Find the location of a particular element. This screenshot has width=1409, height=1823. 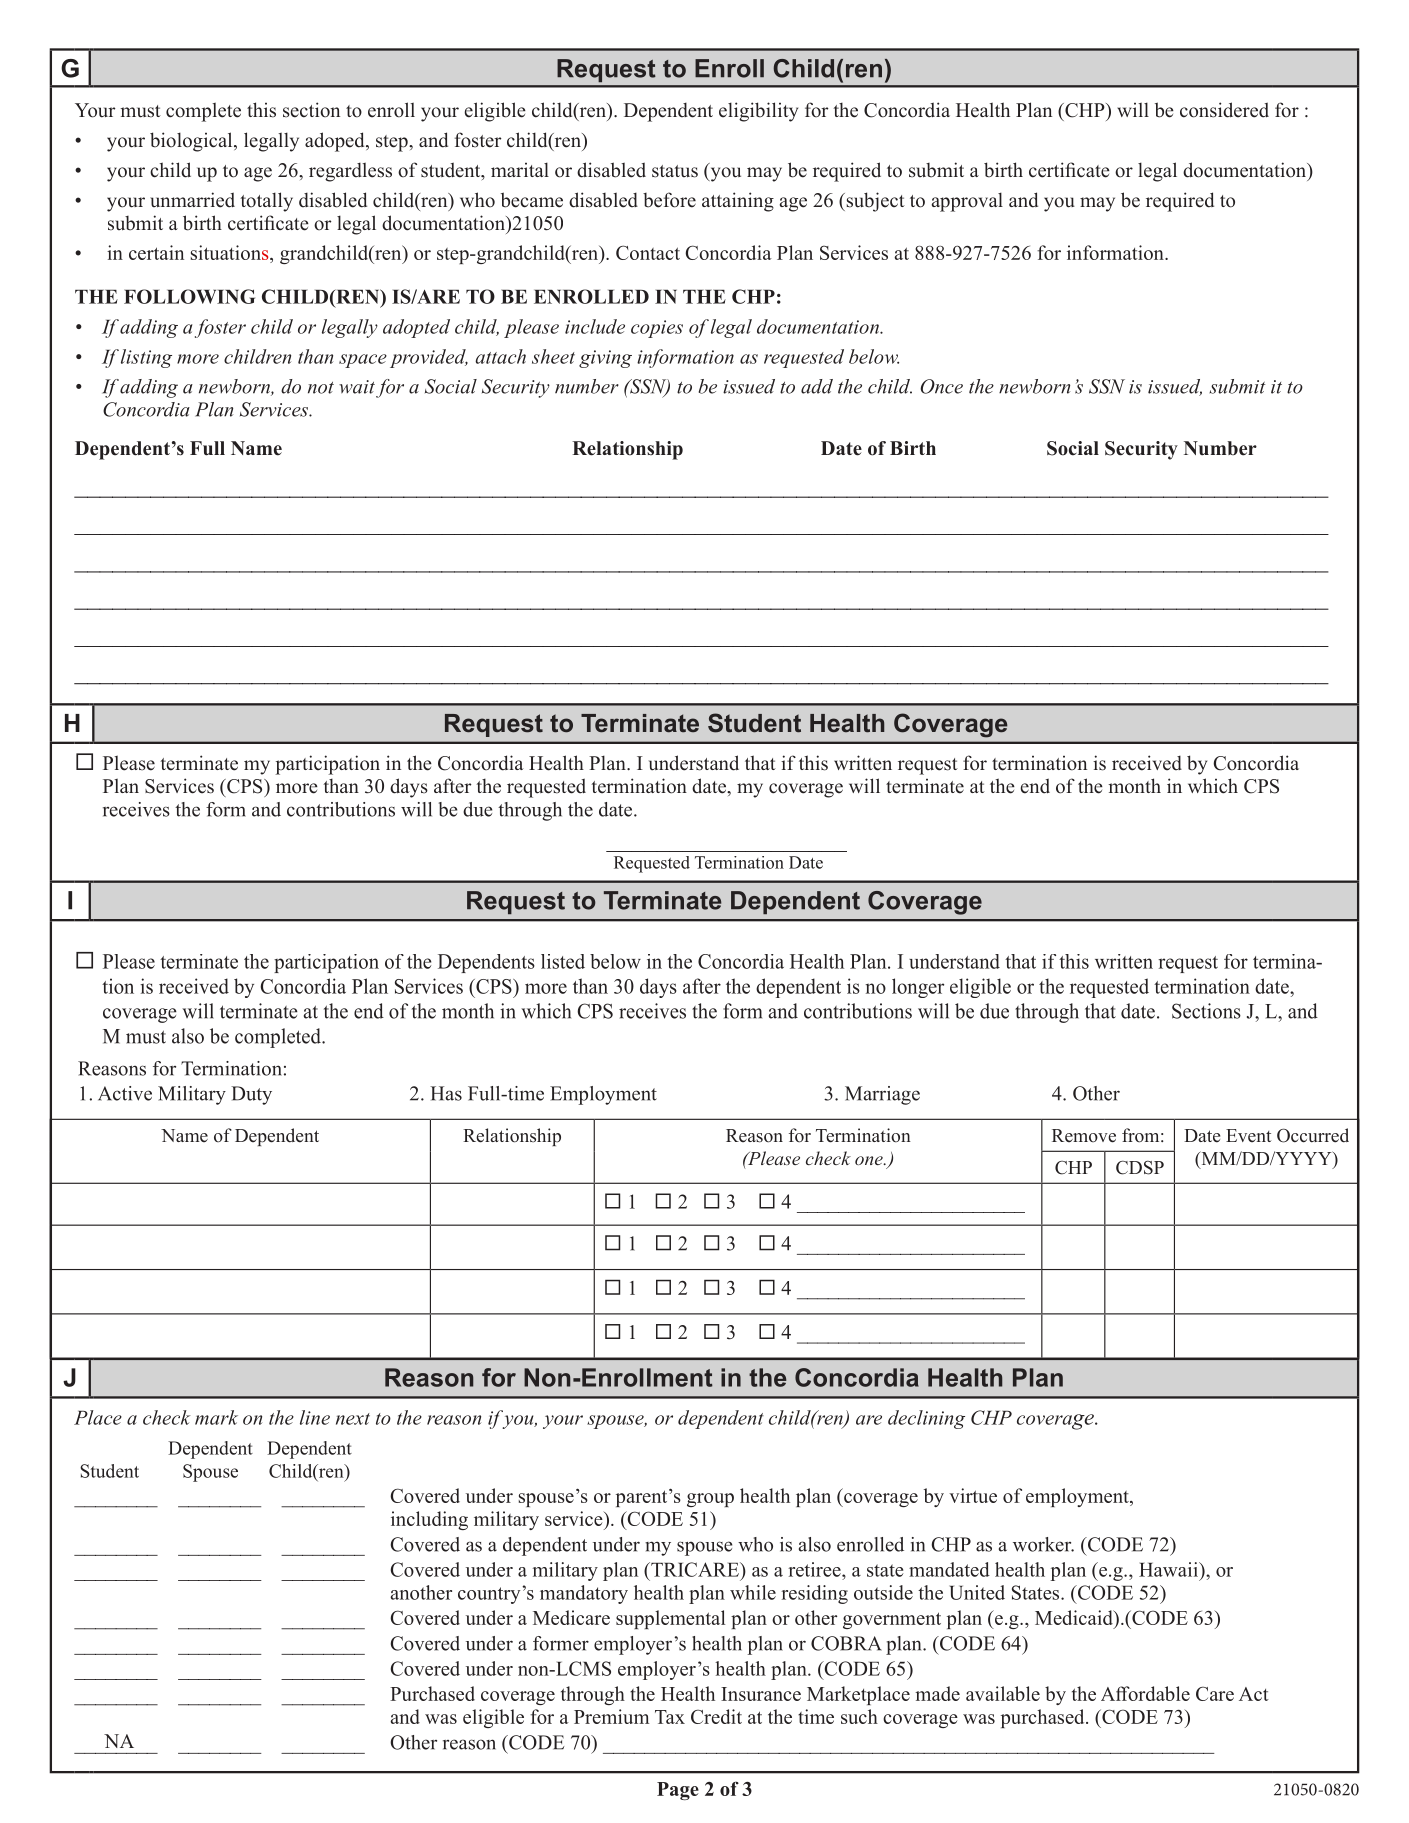

Duty is located at coordinates (251, 1095).
